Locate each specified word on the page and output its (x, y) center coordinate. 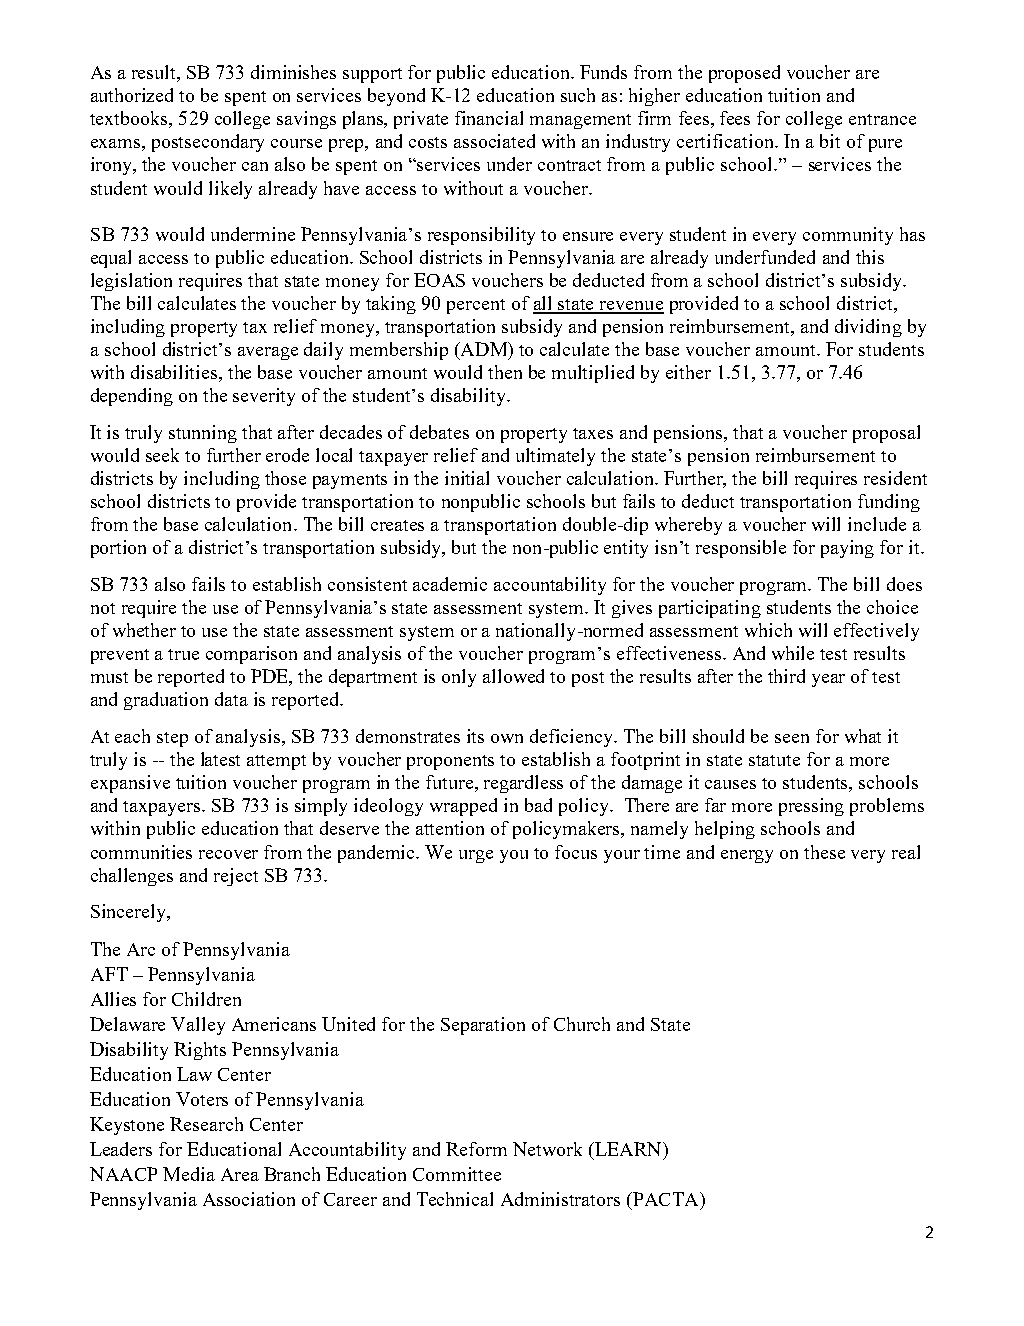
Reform (476, 1149)
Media (189, 1174)
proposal (886, 434)
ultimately (555, 457)
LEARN (628, 1149)
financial (489, 118)
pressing (811, 807)
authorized (132, 95)
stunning (203, 434)
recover (228, 854)
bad (538, 805)
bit (830, 141)
